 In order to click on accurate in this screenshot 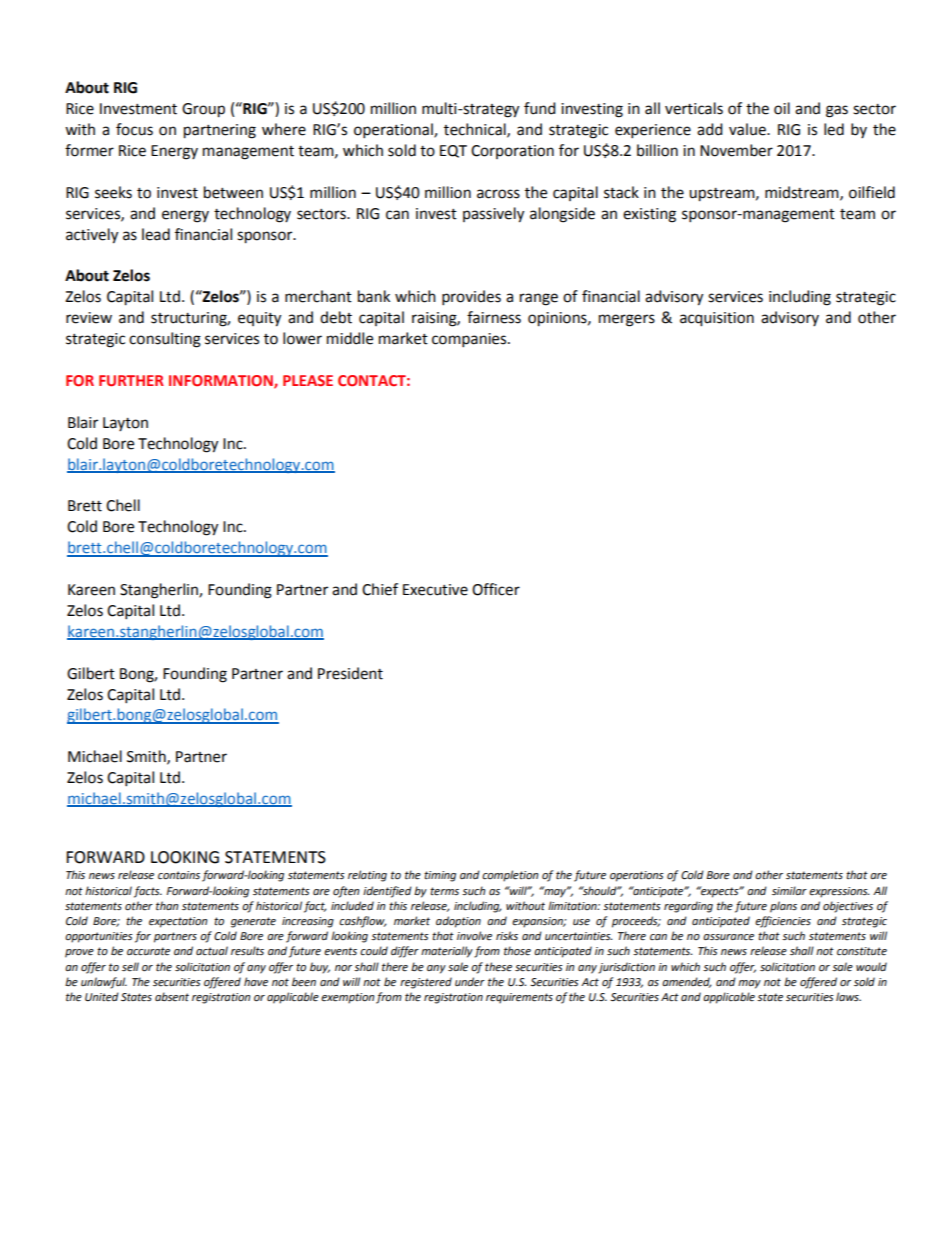, I will do `click(148, 951)`.
